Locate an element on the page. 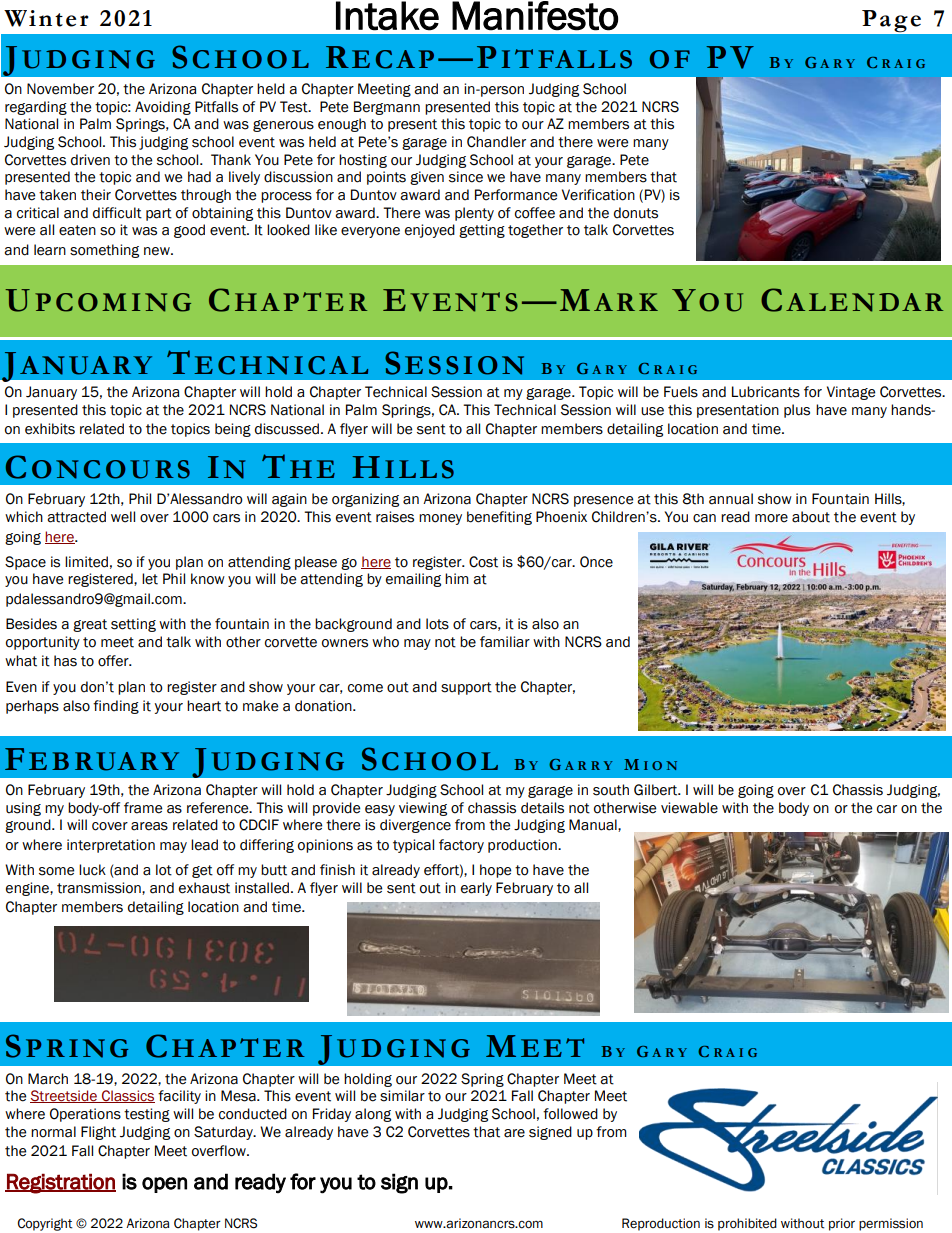  viewable is located at coordinates (689, 808).
